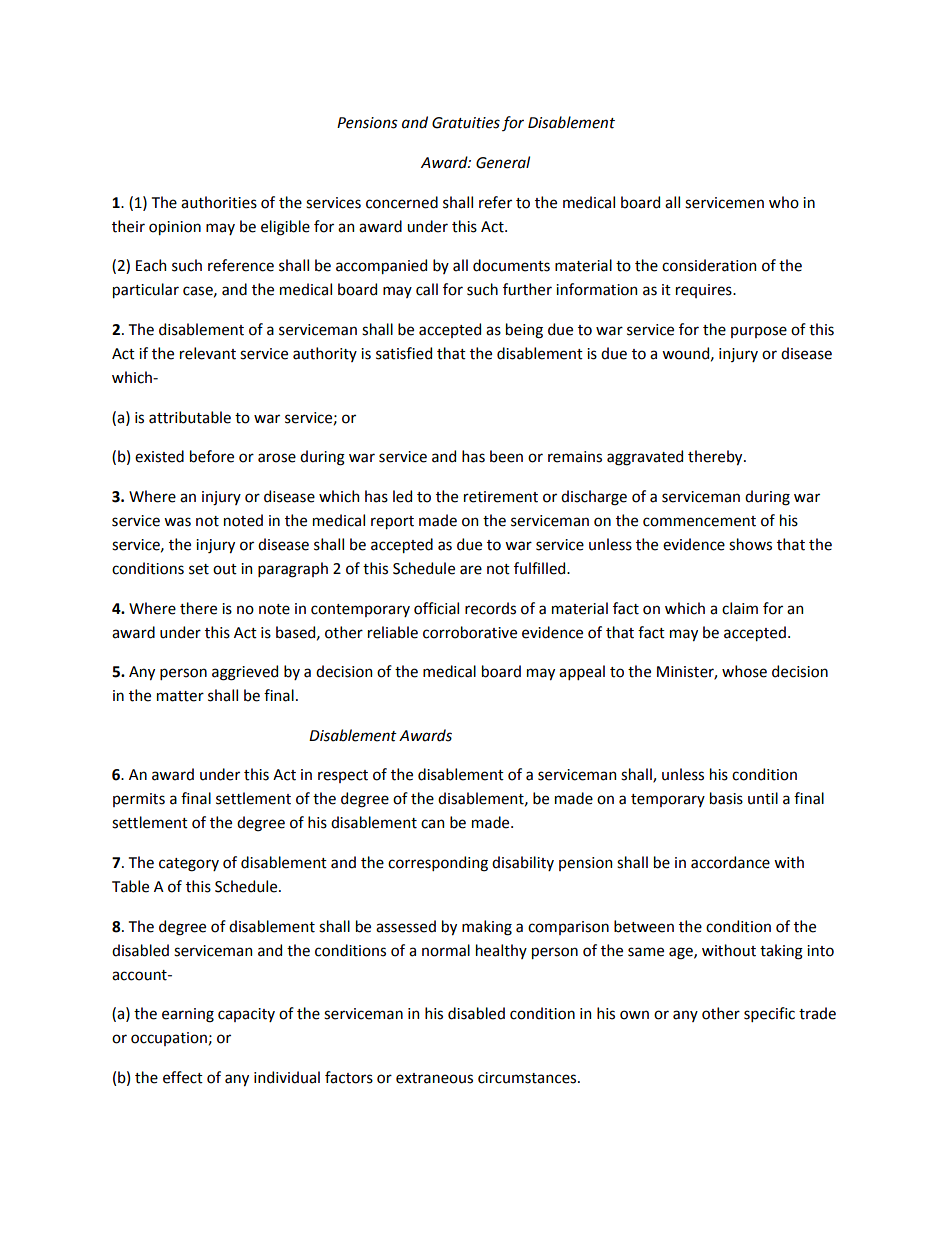  Describe the element at coordinates (180, 696) in the document. I see `matter` at that location.
